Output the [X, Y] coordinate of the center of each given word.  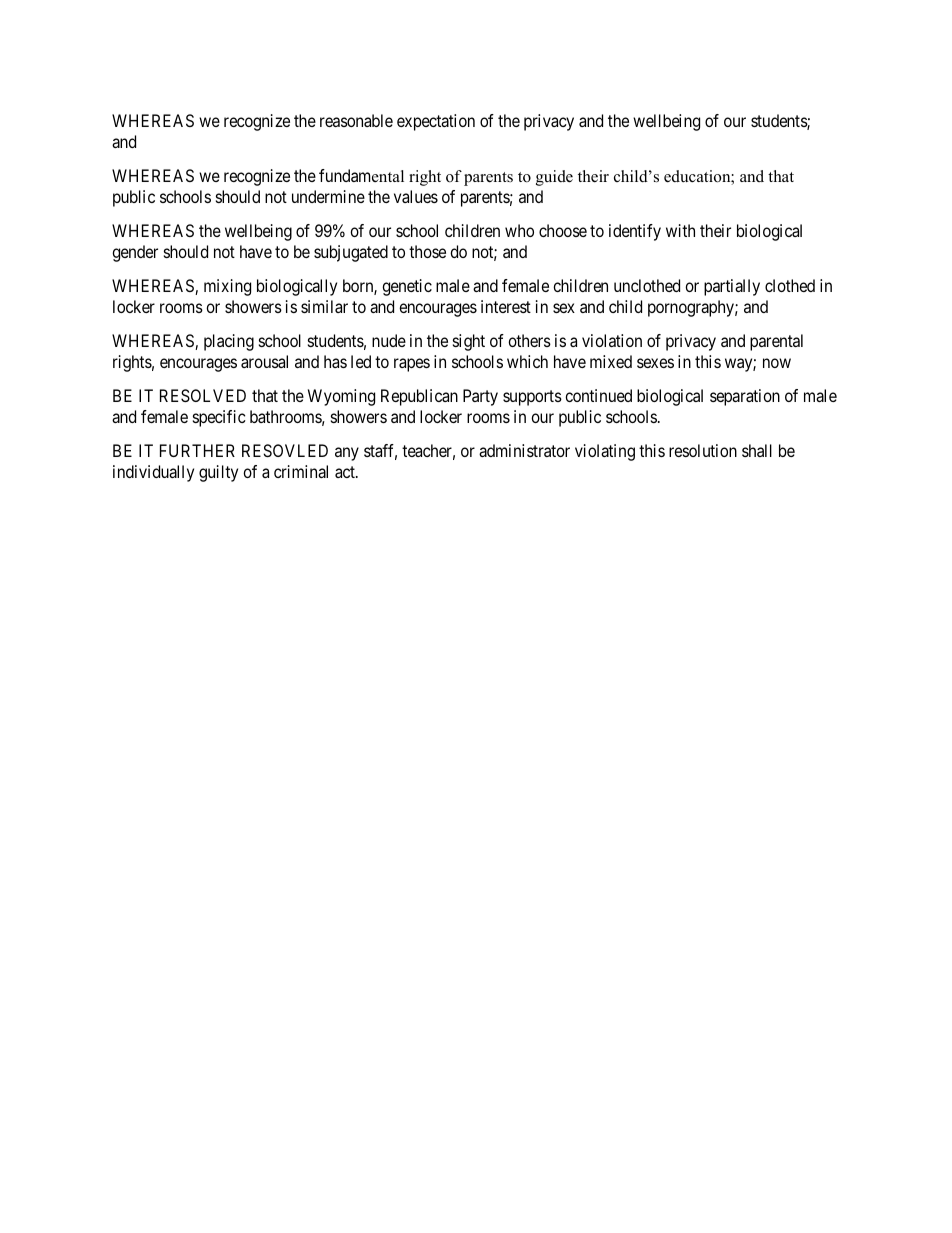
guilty [218, 473]
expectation [436, 122]
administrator [524, 450]
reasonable [356, 120]
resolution [703, 450]
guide [554, 178]
